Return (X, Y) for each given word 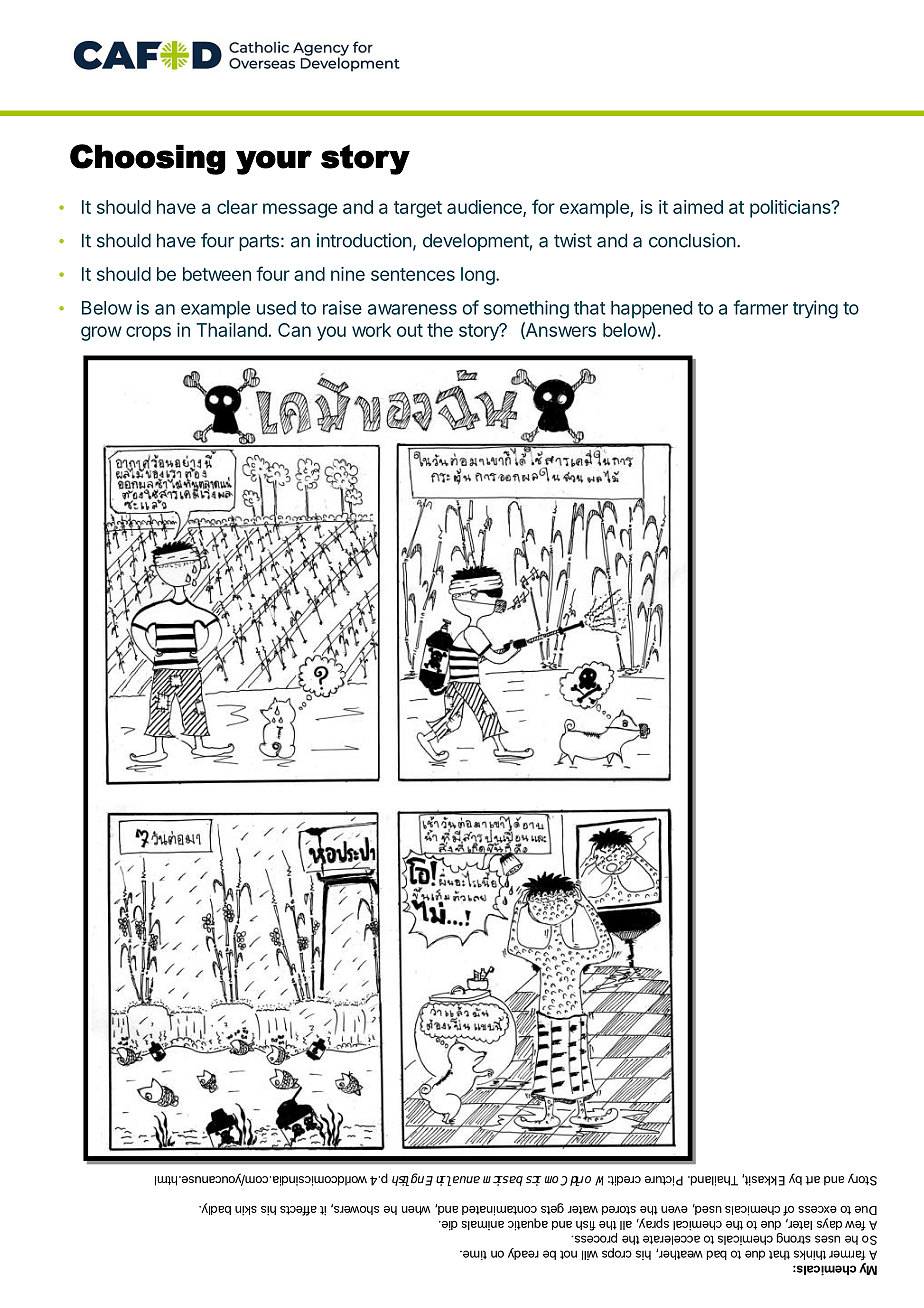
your (274, 162)
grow (101, 333)
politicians (791, 209)
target (418, 209)
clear (237, 207)
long (478, 276)
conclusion (692, 240)
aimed (698, 207)
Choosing (148, 159)
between (217, 274)
